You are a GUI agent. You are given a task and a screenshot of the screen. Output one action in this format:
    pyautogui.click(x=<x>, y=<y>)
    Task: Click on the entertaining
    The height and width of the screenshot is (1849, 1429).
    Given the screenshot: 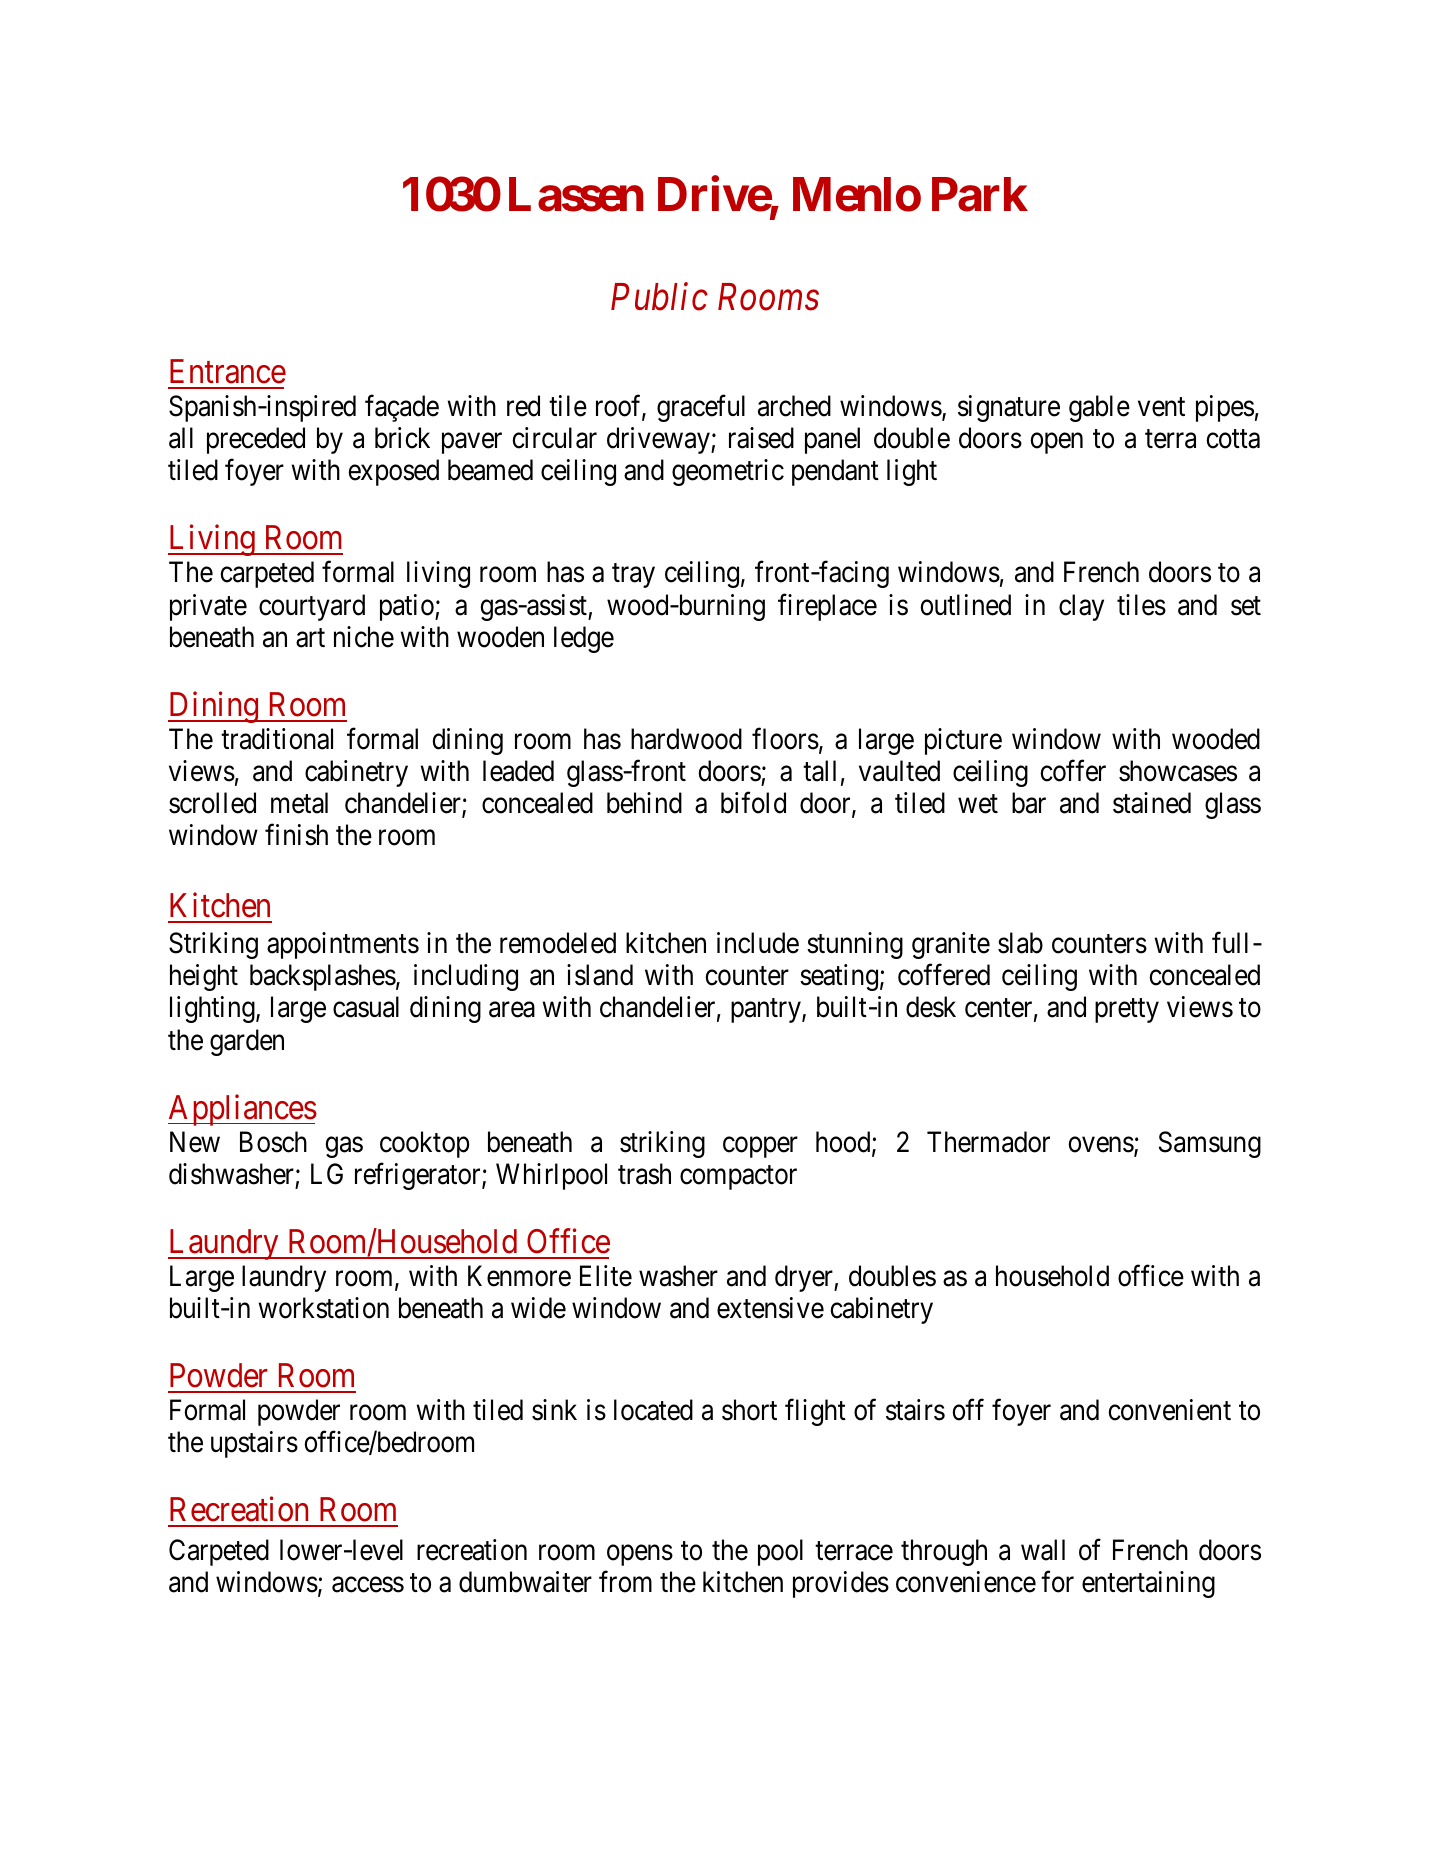 What is the action you would take?
    pyautogui.click(x=1148, y=1584)
